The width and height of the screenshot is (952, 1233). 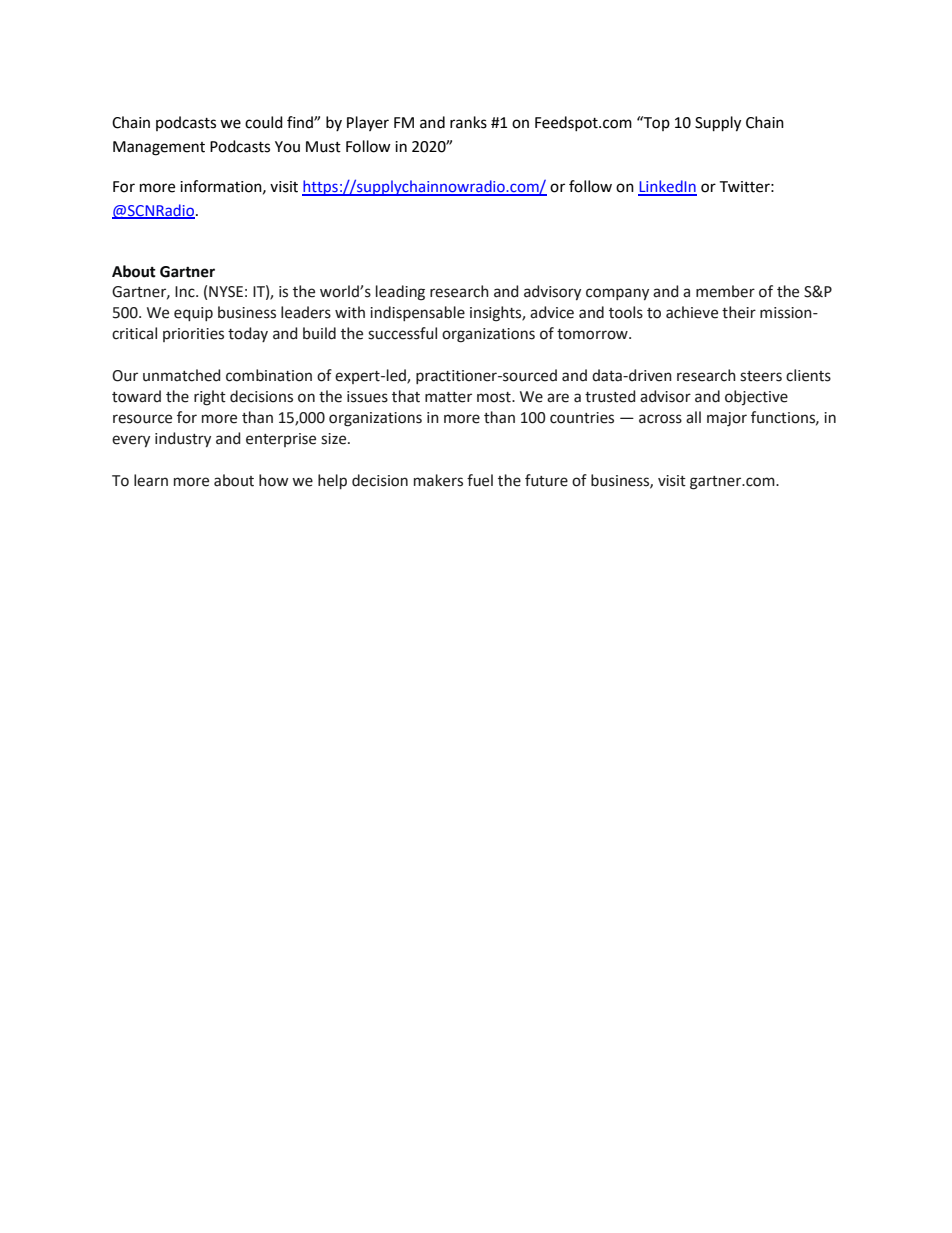 What do you see at coordinates (368, 123) in the screenshot?
I see `Player` at bounding box center [368, 123].
